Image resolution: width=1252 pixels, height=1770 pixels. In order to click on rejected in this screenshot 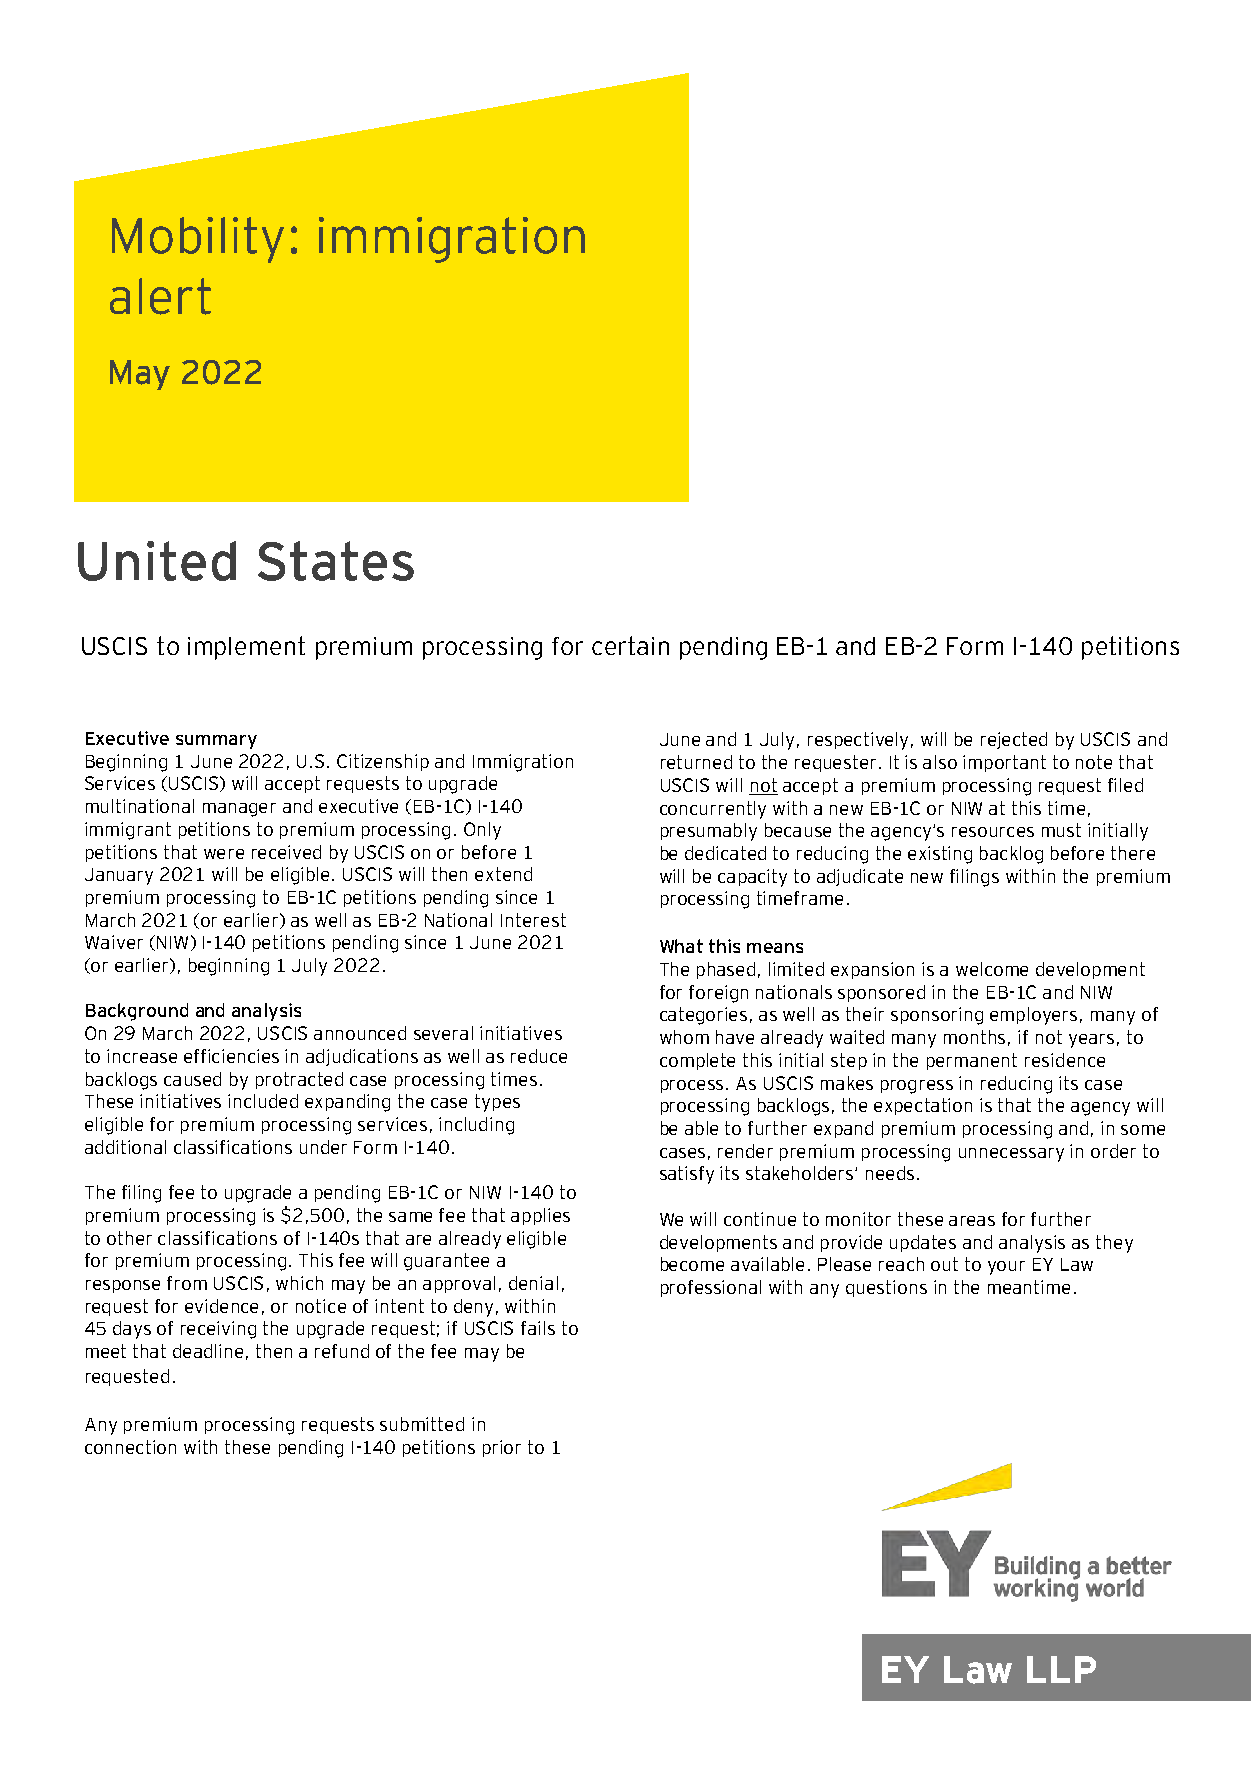, I will do `click(1014, 740)`.
